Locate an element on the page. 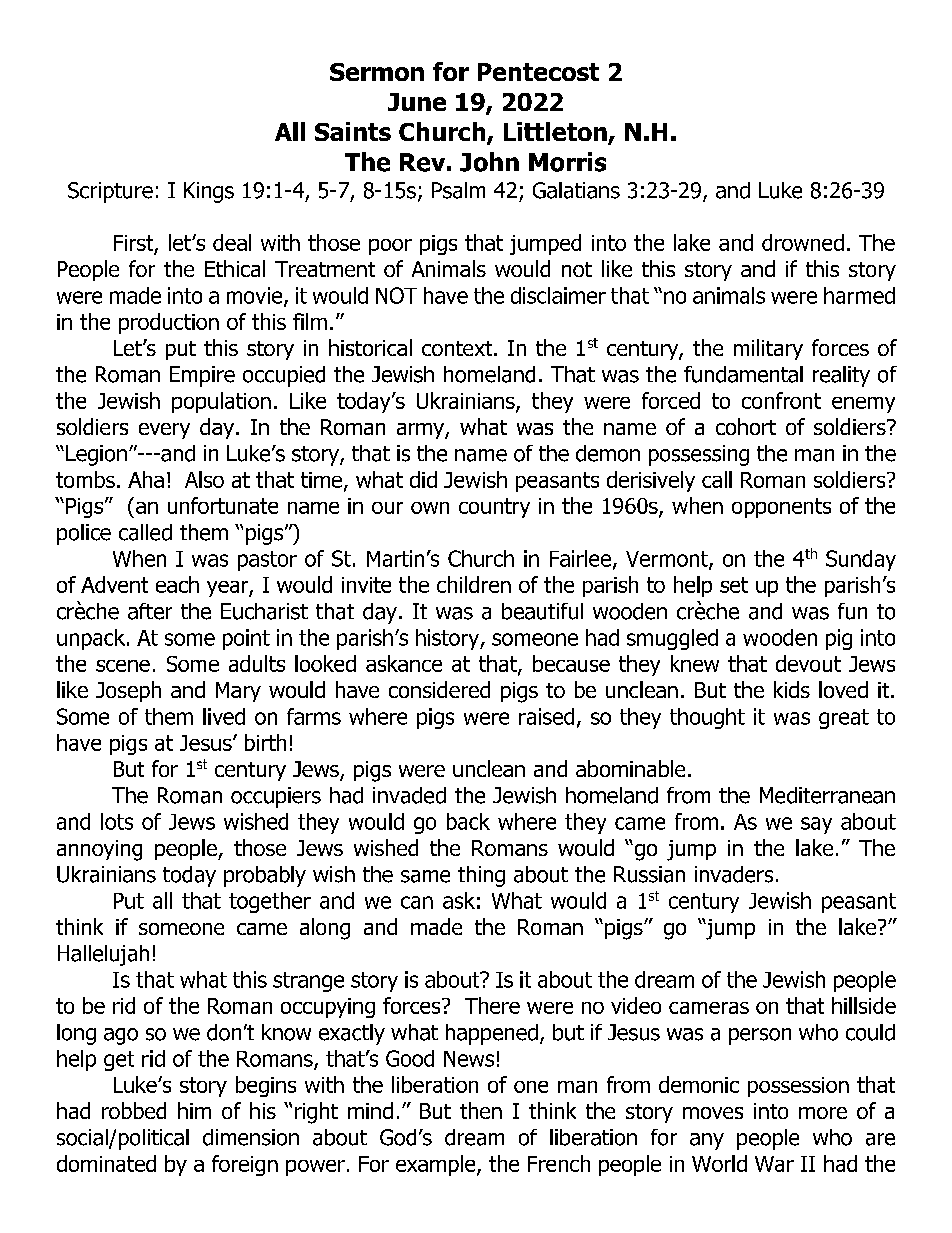 The image size is (952, 1233). devout is located at coordinates (808, 663).
